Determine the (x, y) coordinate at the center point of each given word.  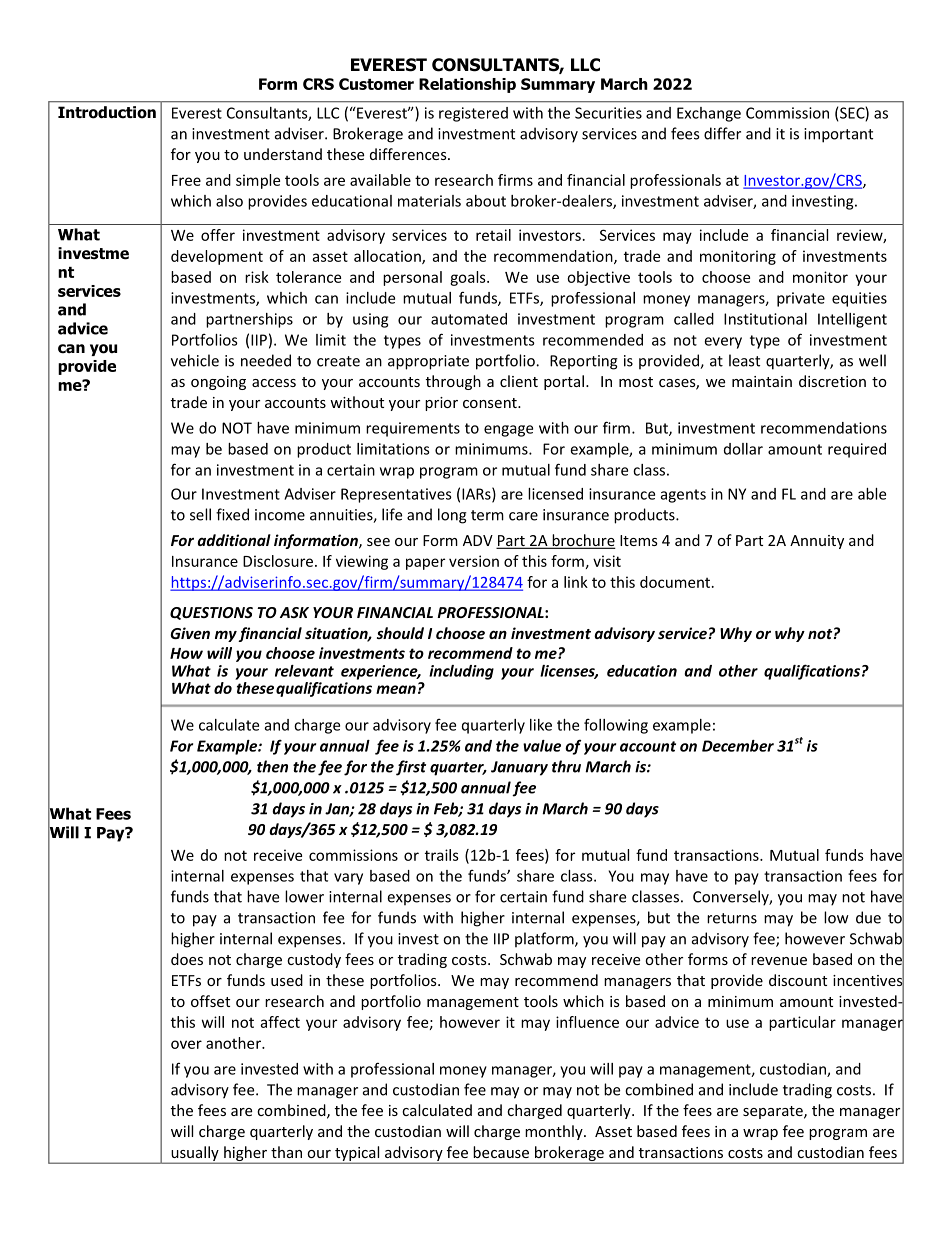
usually (195, 1154)
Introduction (107, 112)
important (838, 135)
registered (473, 114)
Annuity (817, 542)
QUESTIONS (211, 613)
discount (798, 980)
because (501, 1152)
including (461, 672)
